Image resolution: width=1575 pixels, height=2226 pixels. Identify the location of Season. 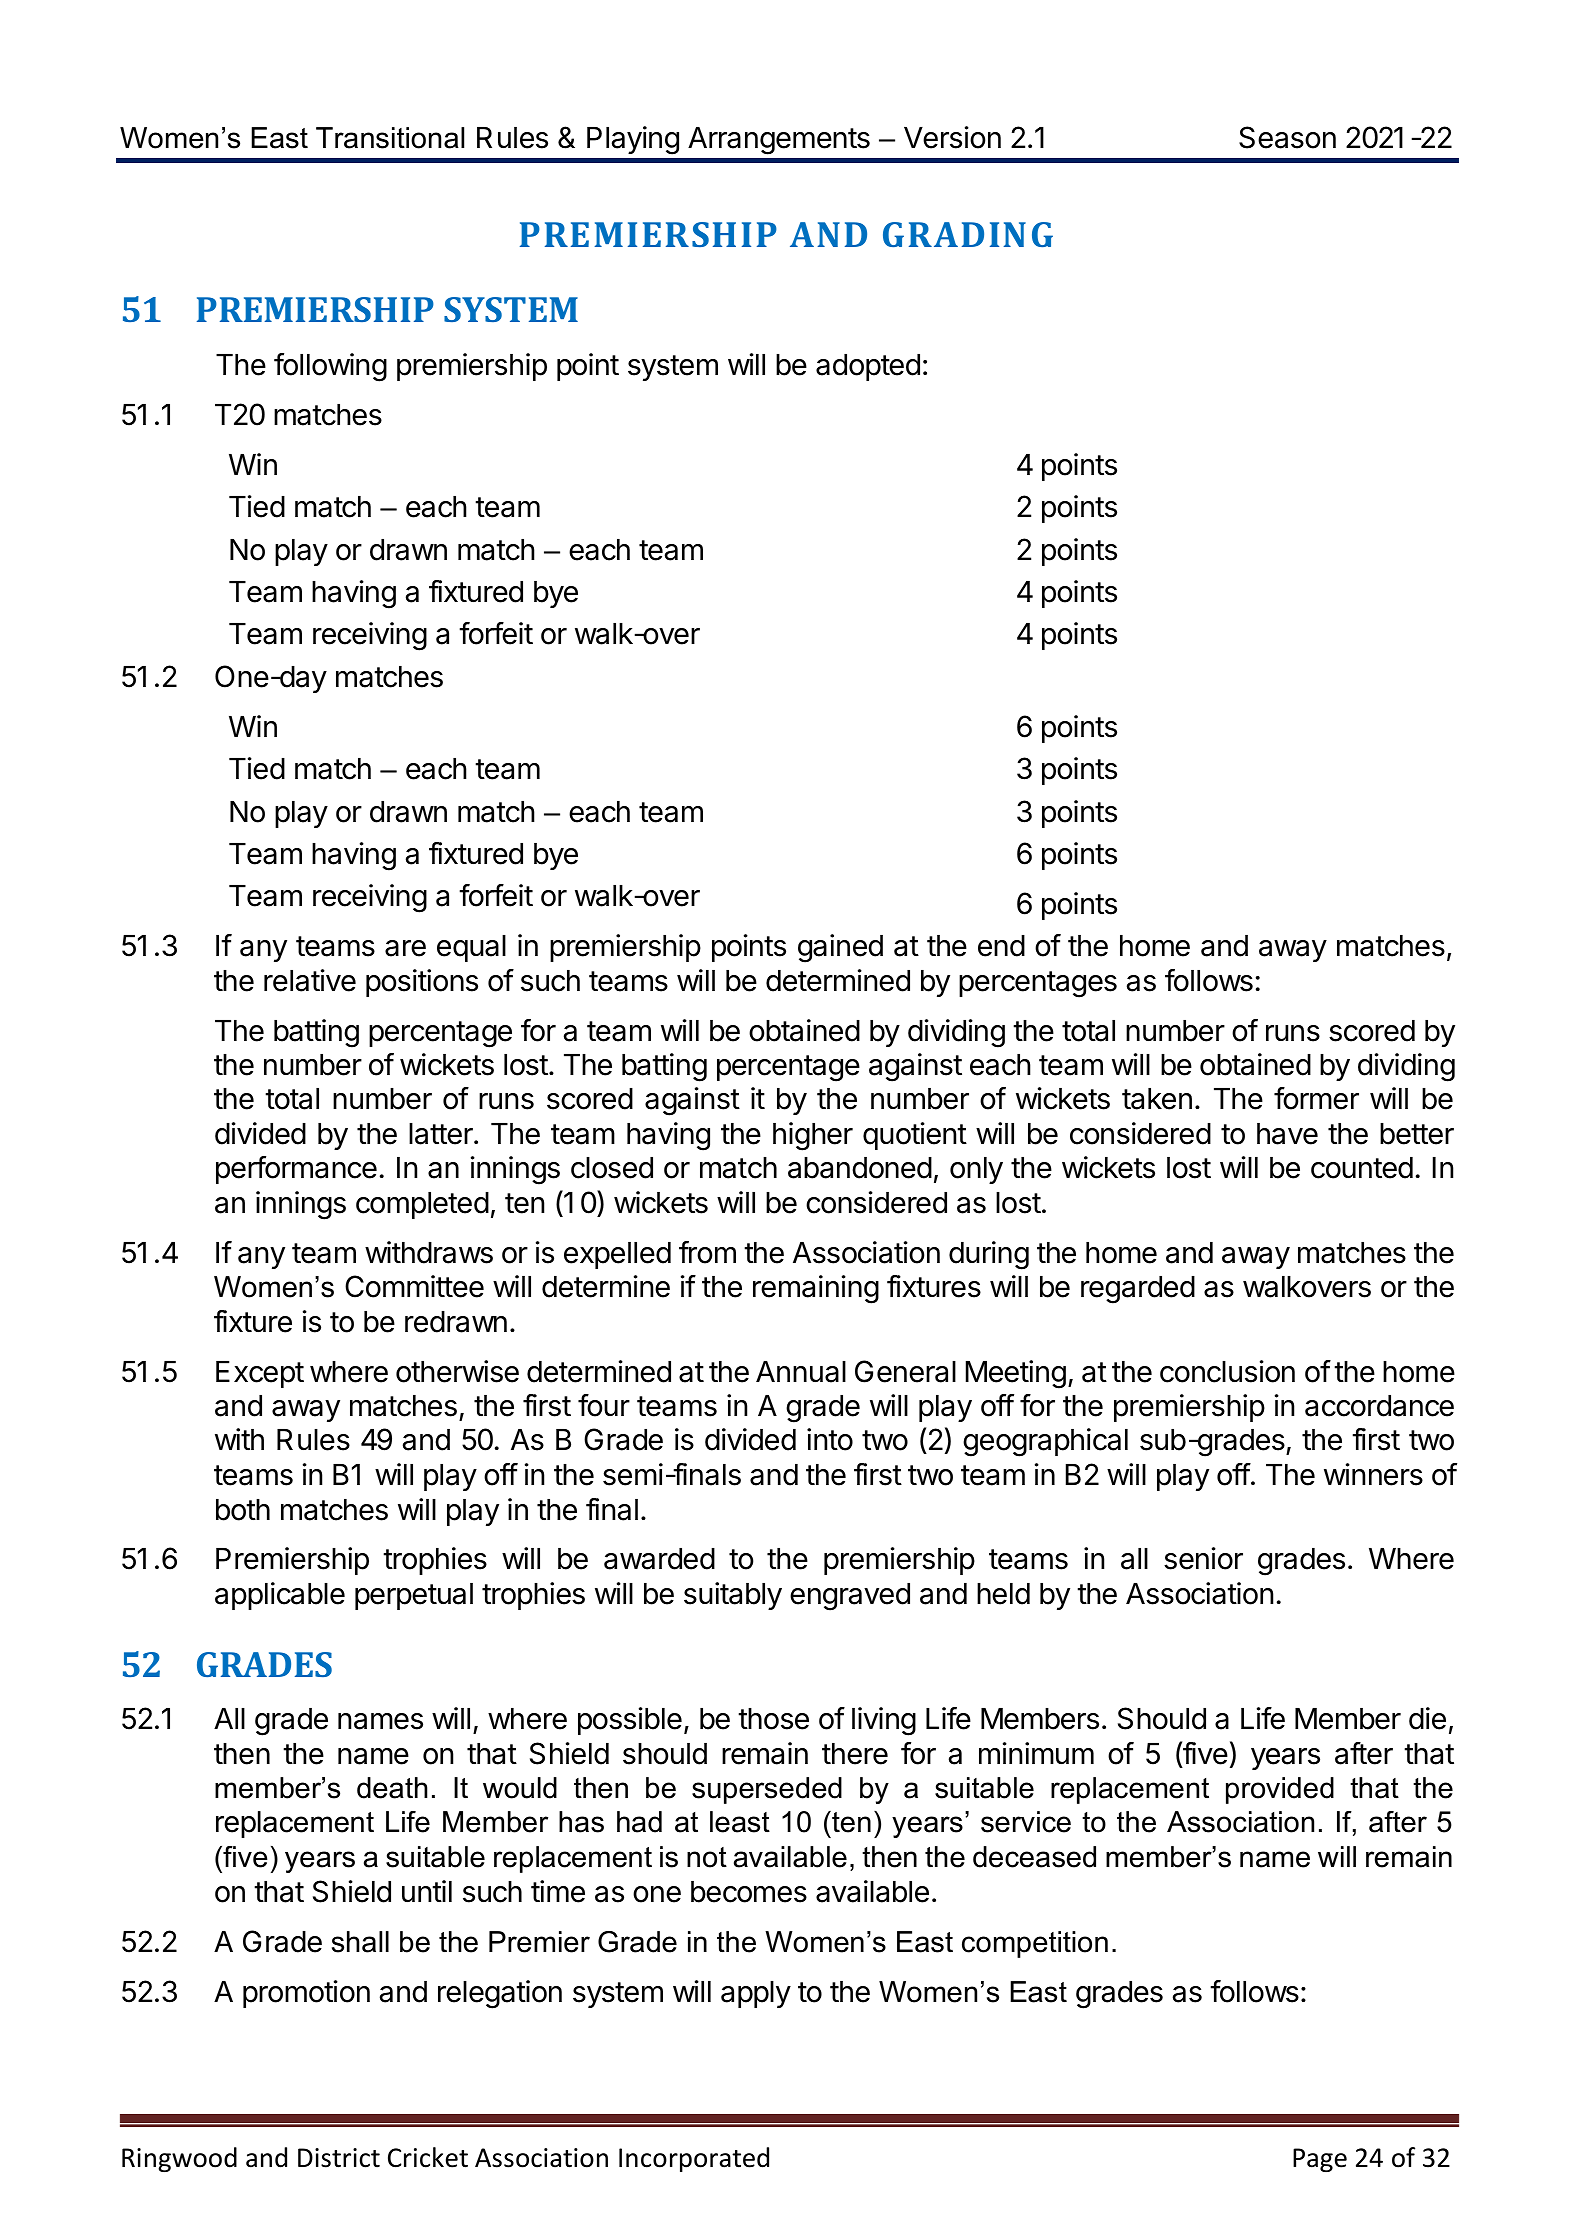
(1287, 137).
